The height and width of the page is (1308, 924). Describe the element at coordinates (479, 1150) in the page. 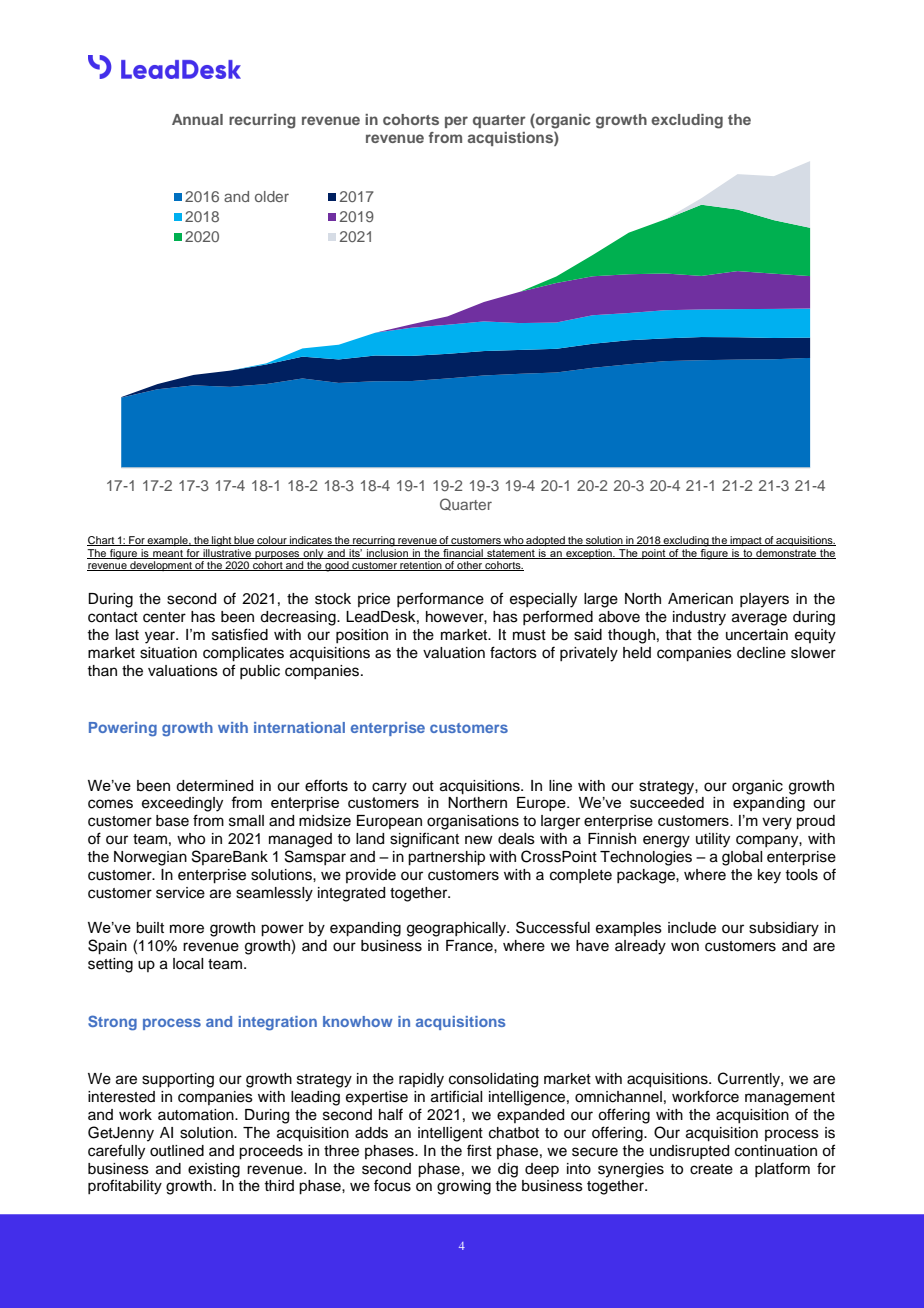

I see `first` at that location.
